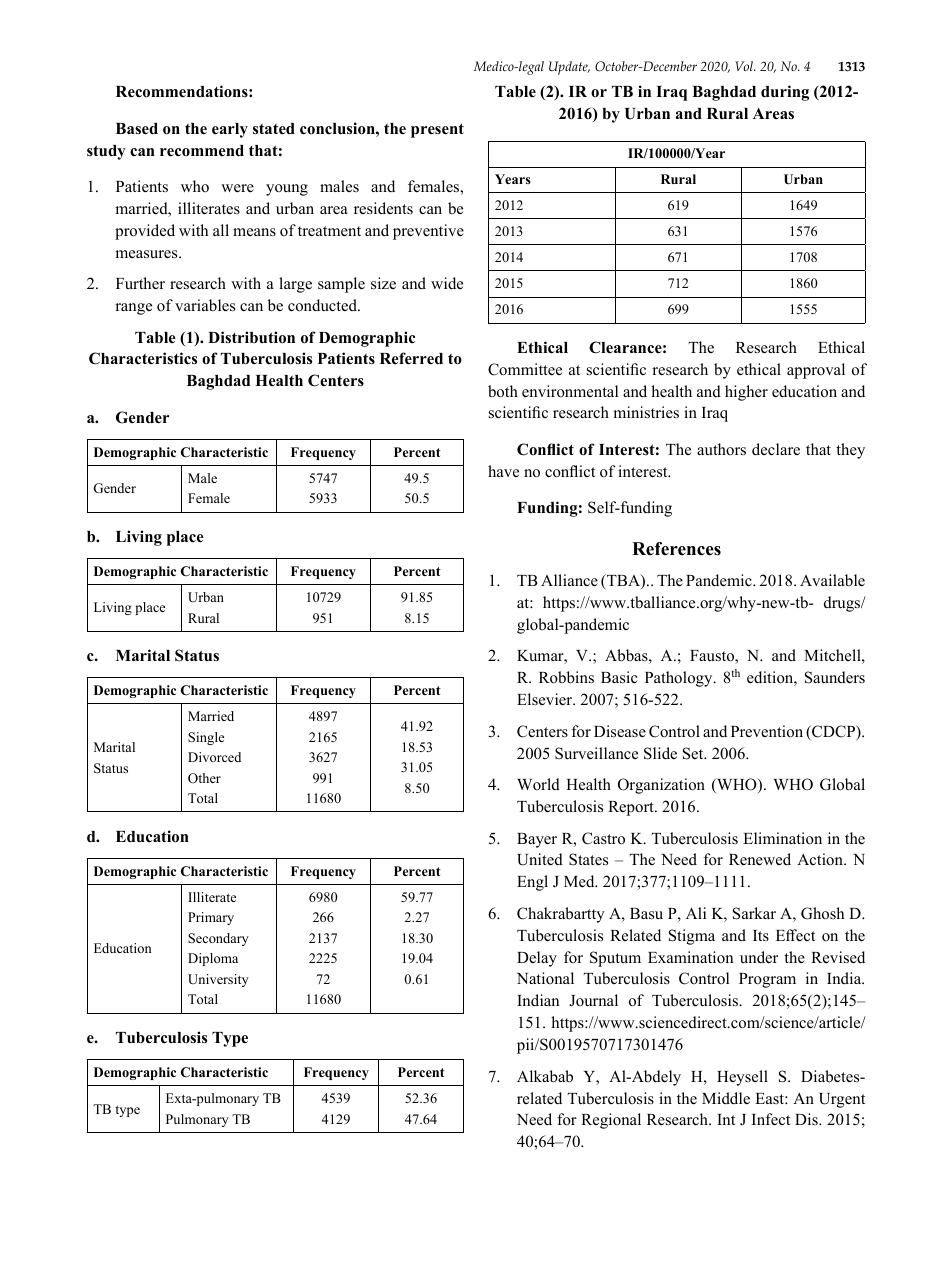 This screenshot has width=952, height=1270. What do you see at coordinates (230, 130) in the screenshot?
I see `early` at bounding box center [230, 130].
